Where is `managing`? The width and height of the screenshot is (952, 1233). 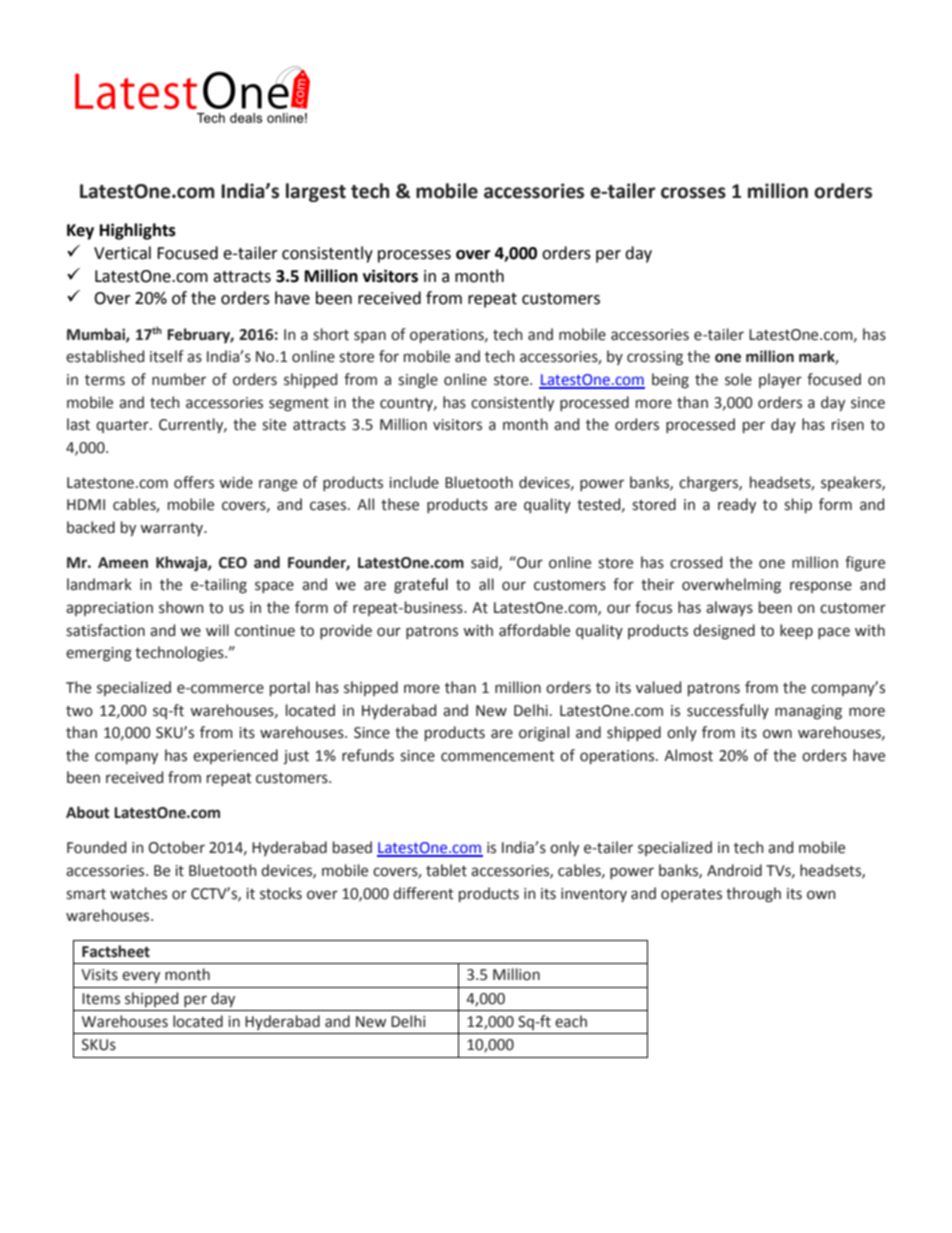
managing is located at coordinates (808, 712).
